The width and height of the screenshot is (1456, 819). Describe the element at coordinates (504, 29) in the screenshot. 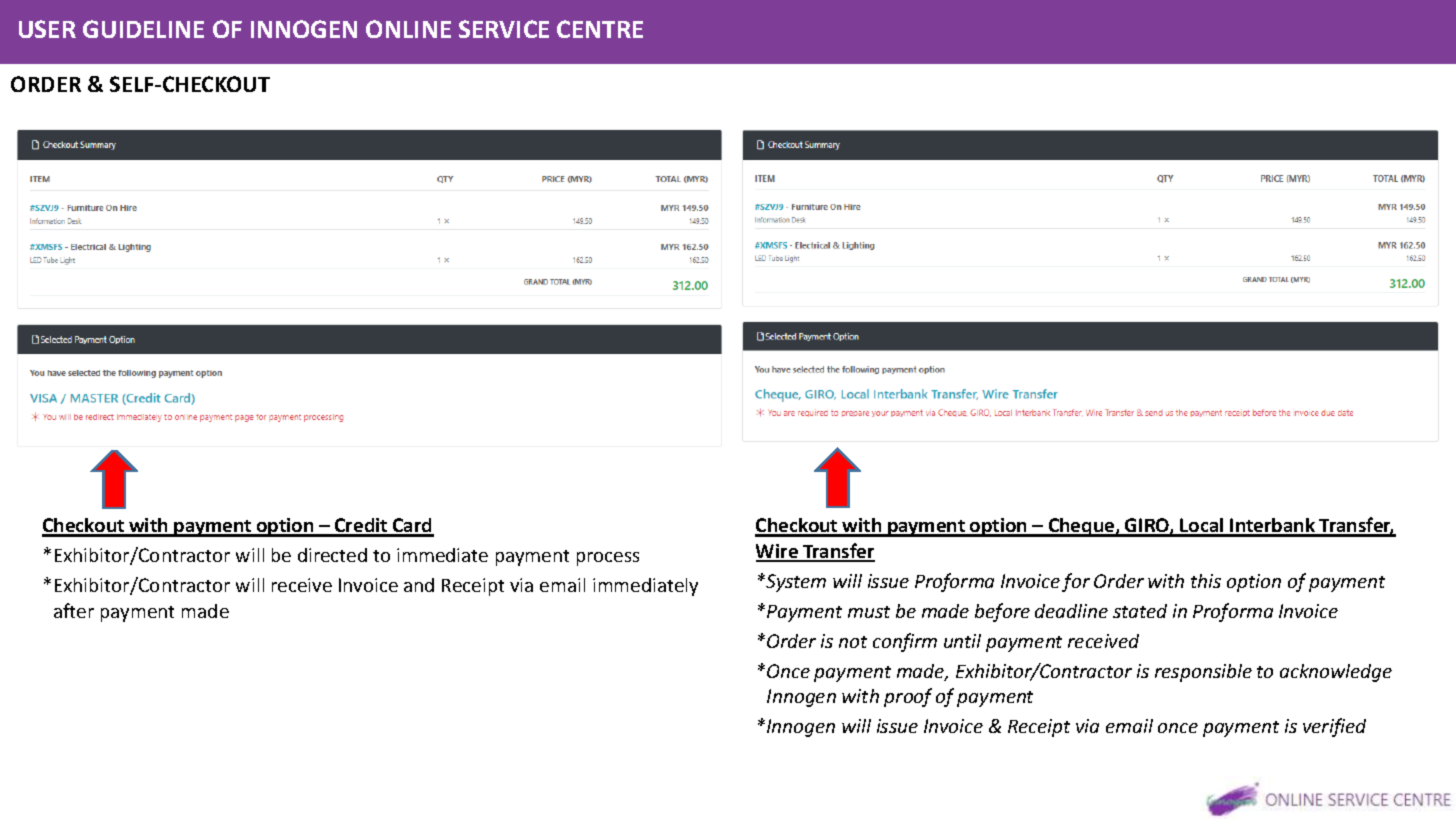

I see `SERVICE` at that location.
